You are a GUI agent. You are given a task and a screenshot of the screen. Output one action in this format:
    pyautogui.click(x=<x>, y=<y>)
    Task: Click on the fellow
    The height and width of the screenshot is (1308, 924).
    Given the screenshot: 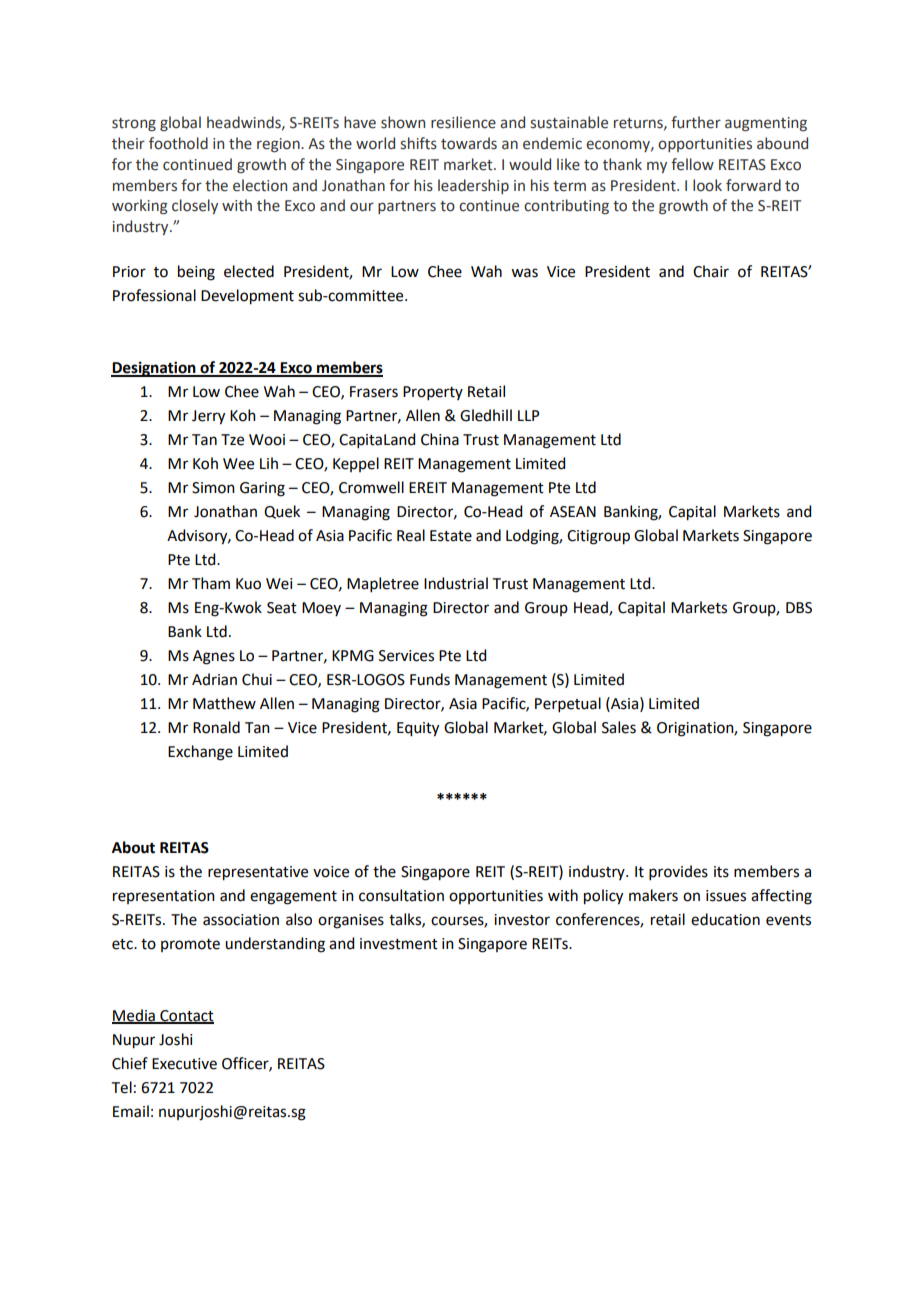 What is the action you would take?
    pyautogui.click(x=692, y=164)
